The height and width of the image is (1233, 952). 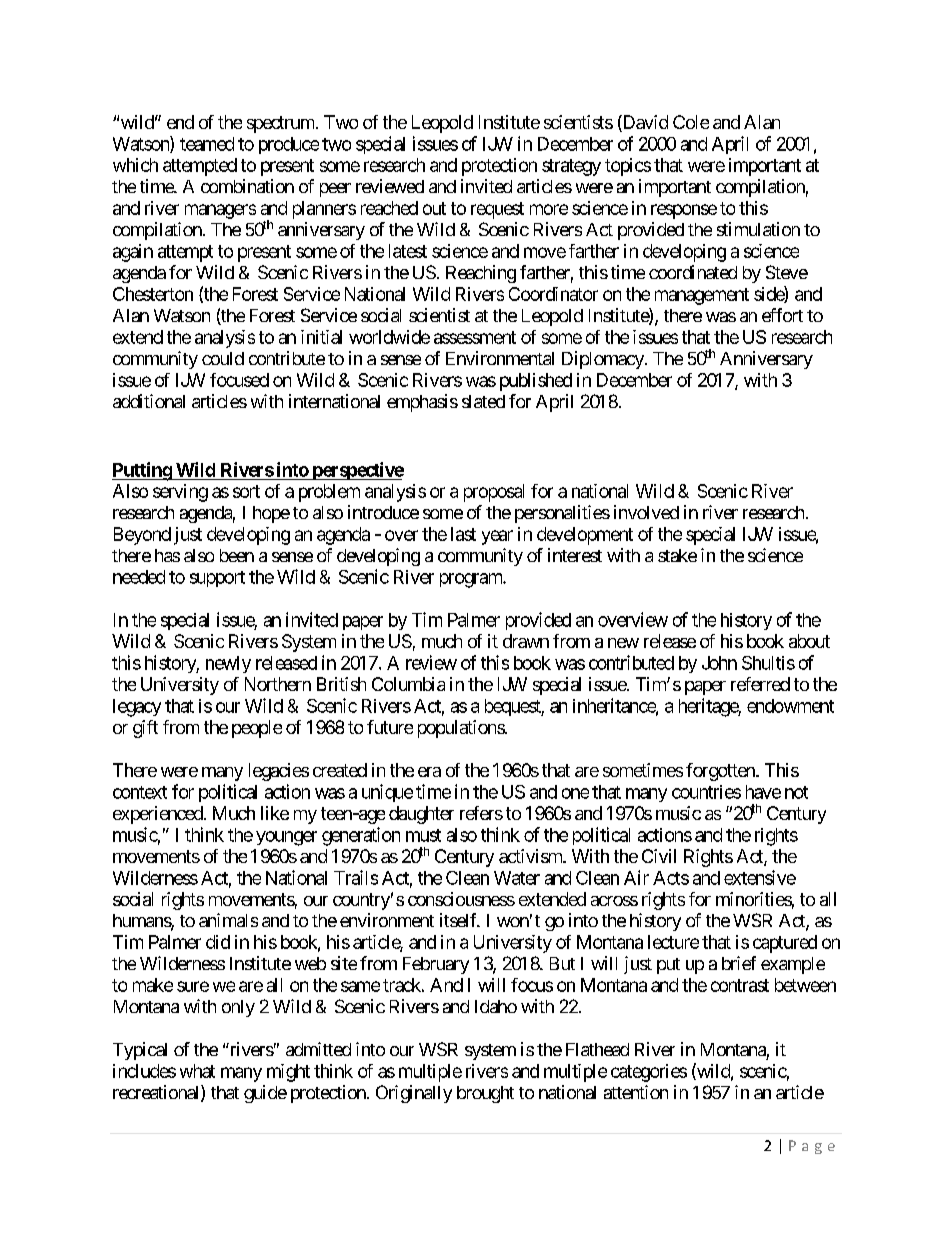 What do you see at coordinates (461, 899) in the image?
I see `consciousness` at bounding box center [461, 899].
